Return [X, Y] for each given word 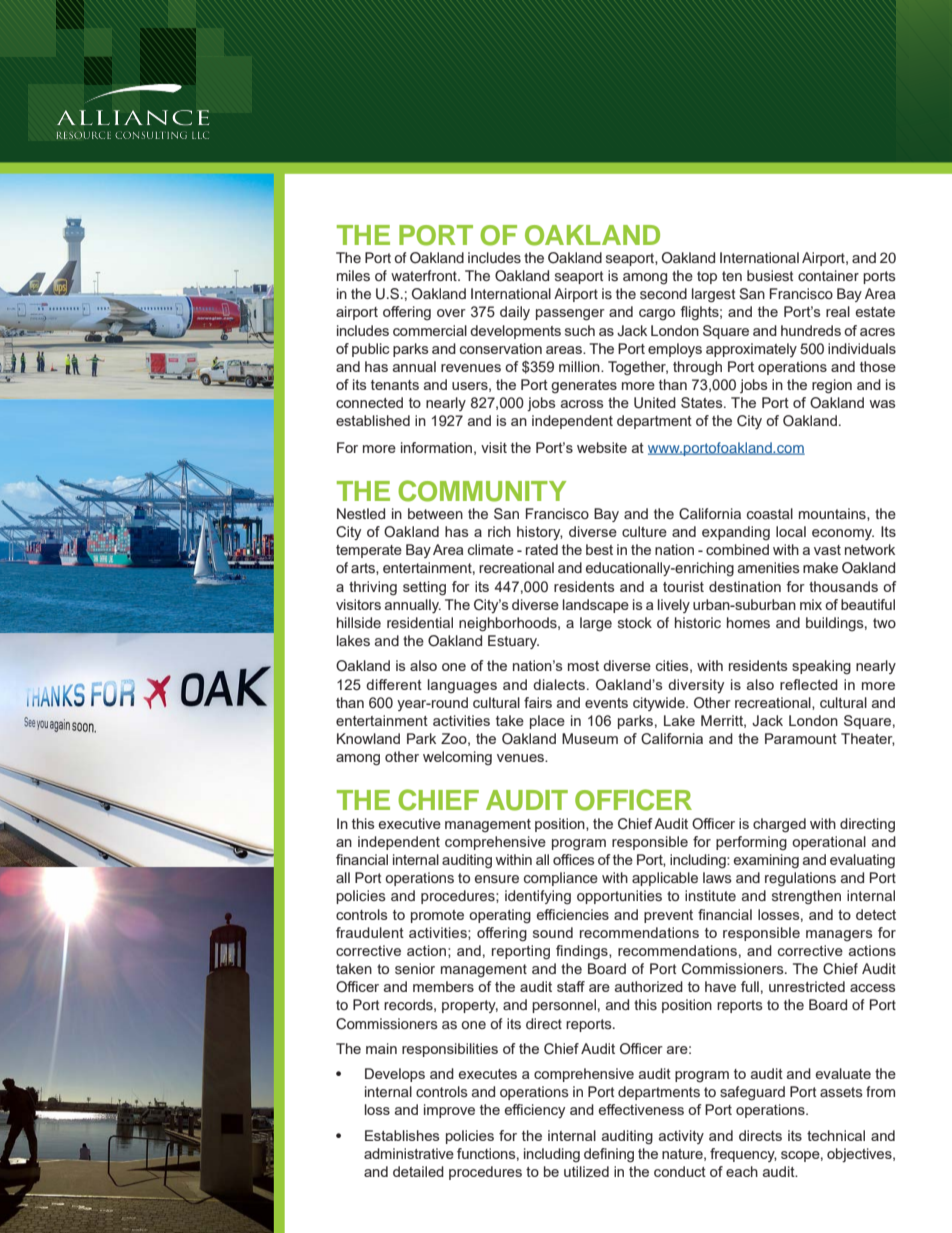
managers [839, 936]
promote [437, 916]
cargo [657, 315]
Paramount [801, 738]
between [435, 513]
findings [583, 952]
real [838, 311]
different [394, 684]
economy [843, 534]
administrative [409, 1153]
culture [644, 531]
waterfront [425, 275]
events [606, 703]
